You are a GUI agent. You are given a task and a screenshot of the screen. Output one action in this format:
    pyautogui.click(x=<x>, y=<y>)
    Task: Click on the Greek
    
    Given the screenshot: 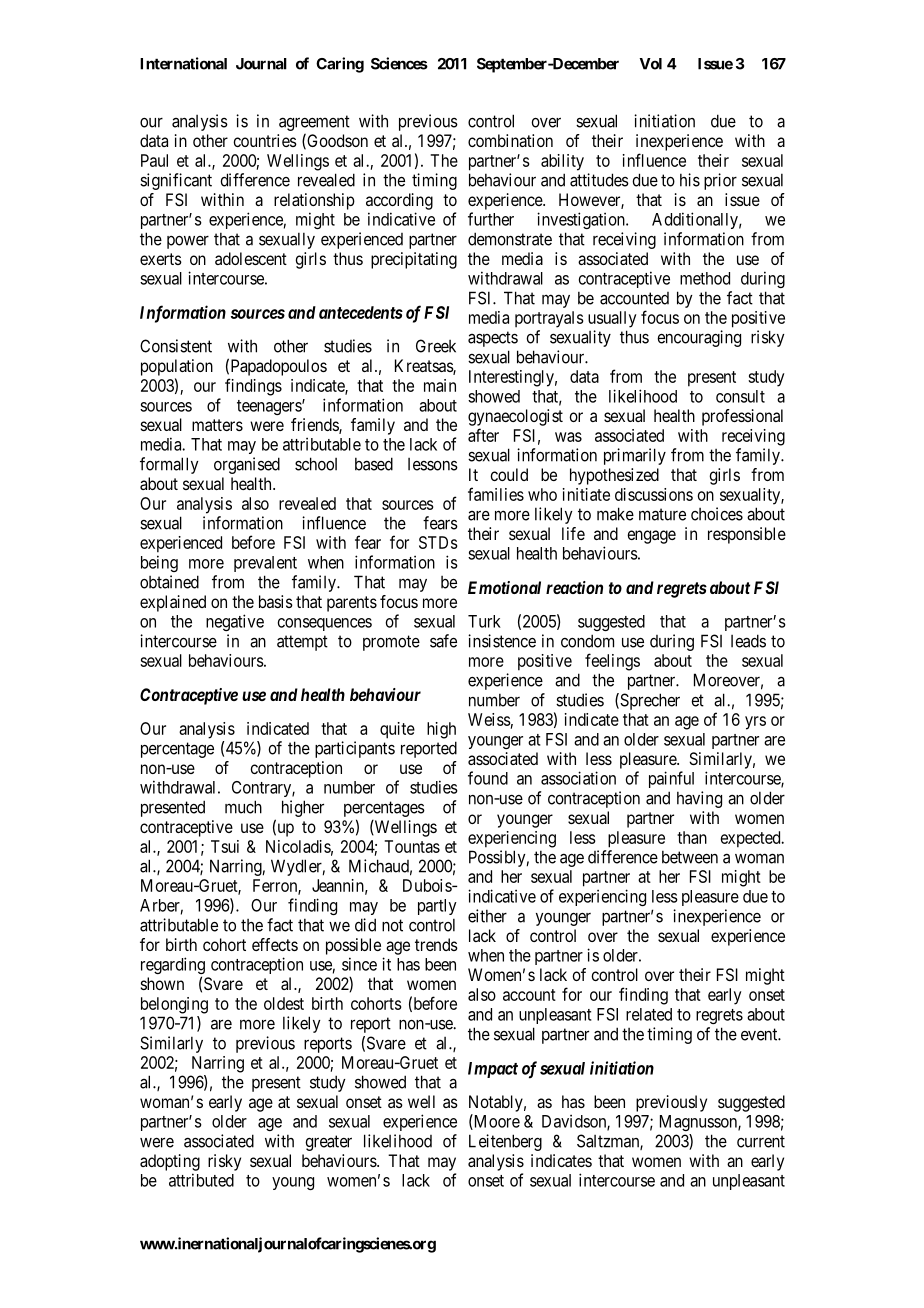 What is the action you would take?
    pyautogui.click(x=436, y=346)
